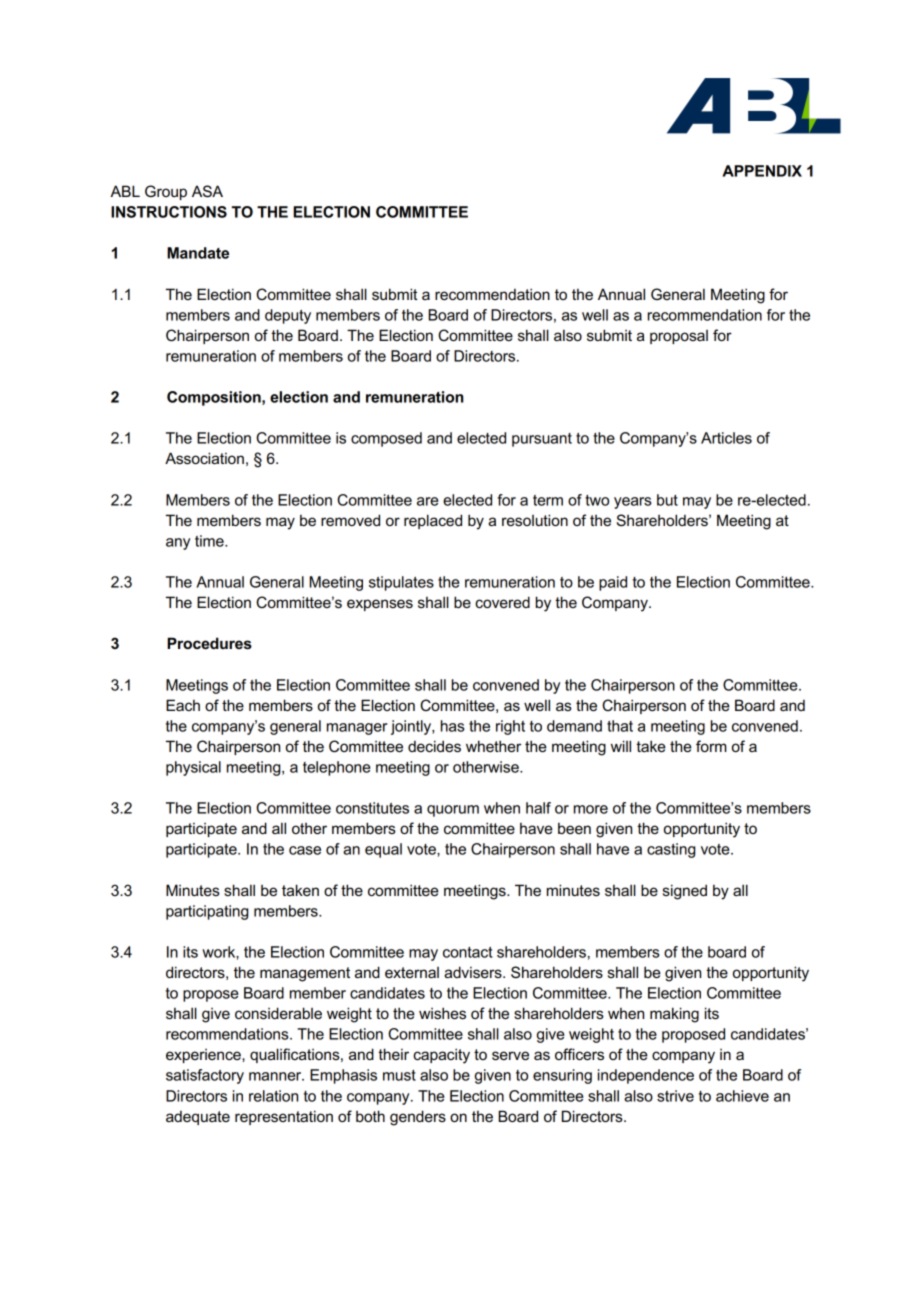  I want to click on APPENDIX, so click(762, 171).
